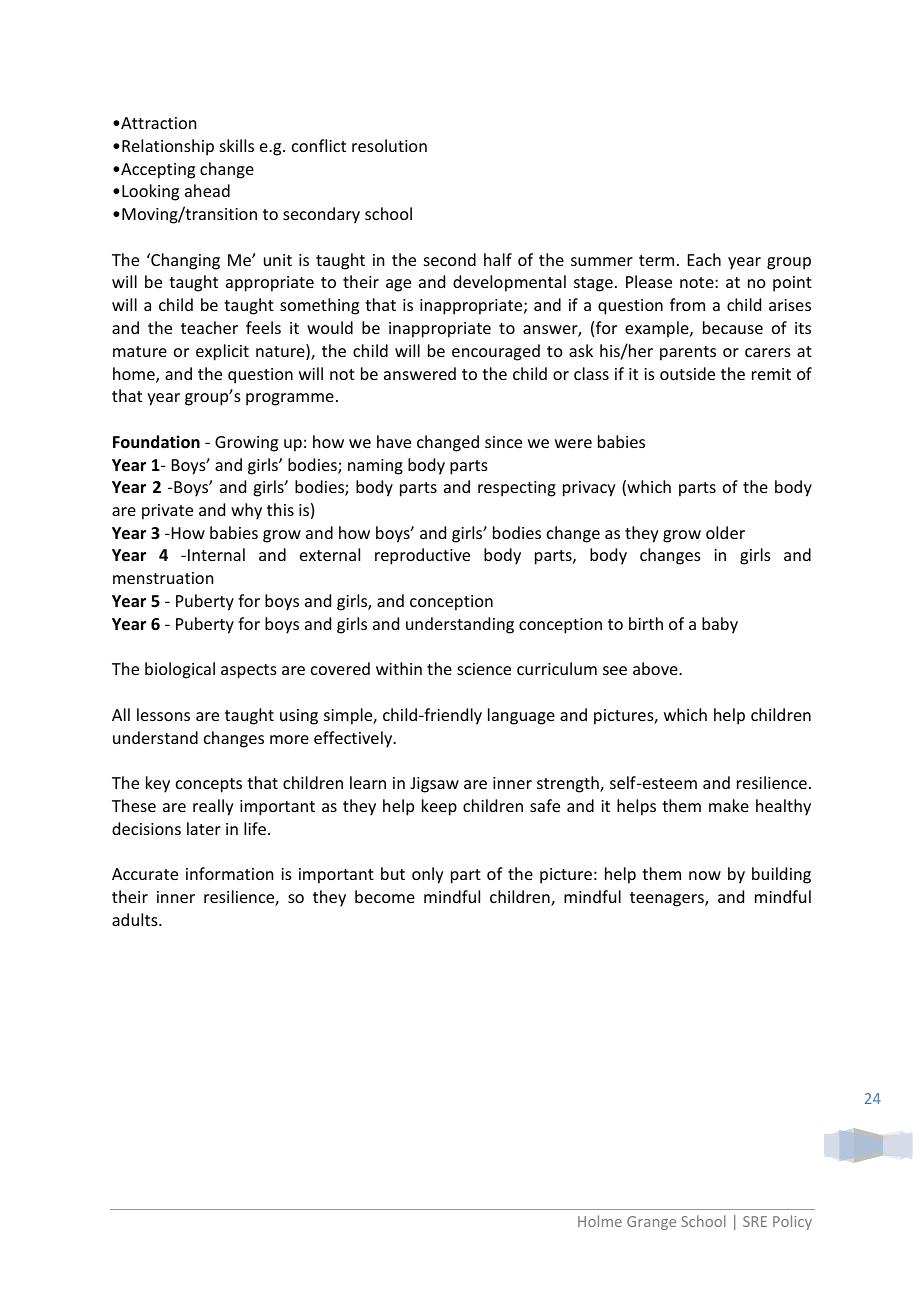  Describe the element at coordinates (389, 145) in the screenshot. I see `resolution` at that location.
